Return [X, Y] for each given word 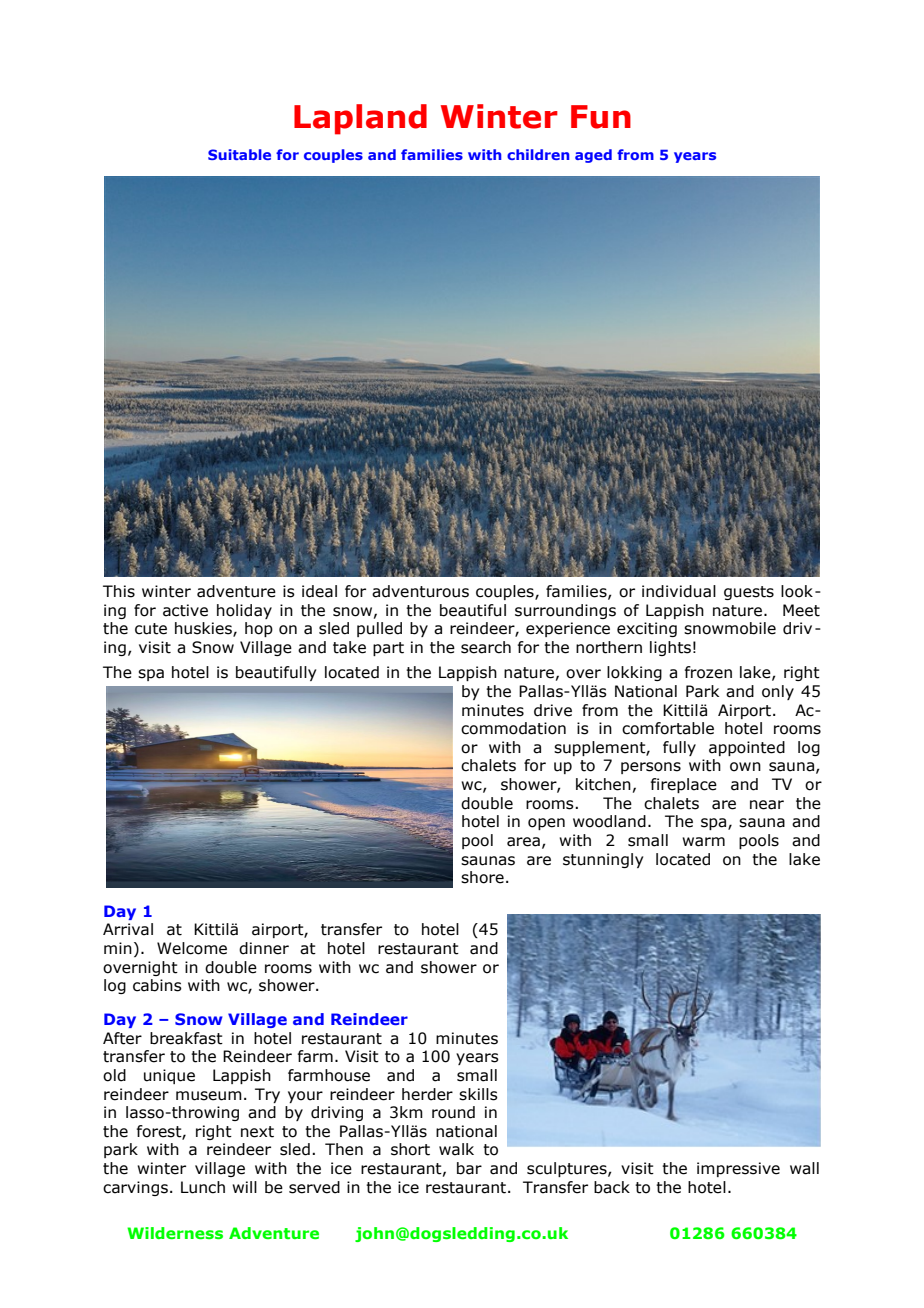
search [486, 647]
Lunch [203, 1187]
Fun [601, 117]
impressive [738, 1169]
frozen [708, 672]
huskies [204, 629]
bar [469, 1168]
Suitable [239, 154]
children [538, 154]
